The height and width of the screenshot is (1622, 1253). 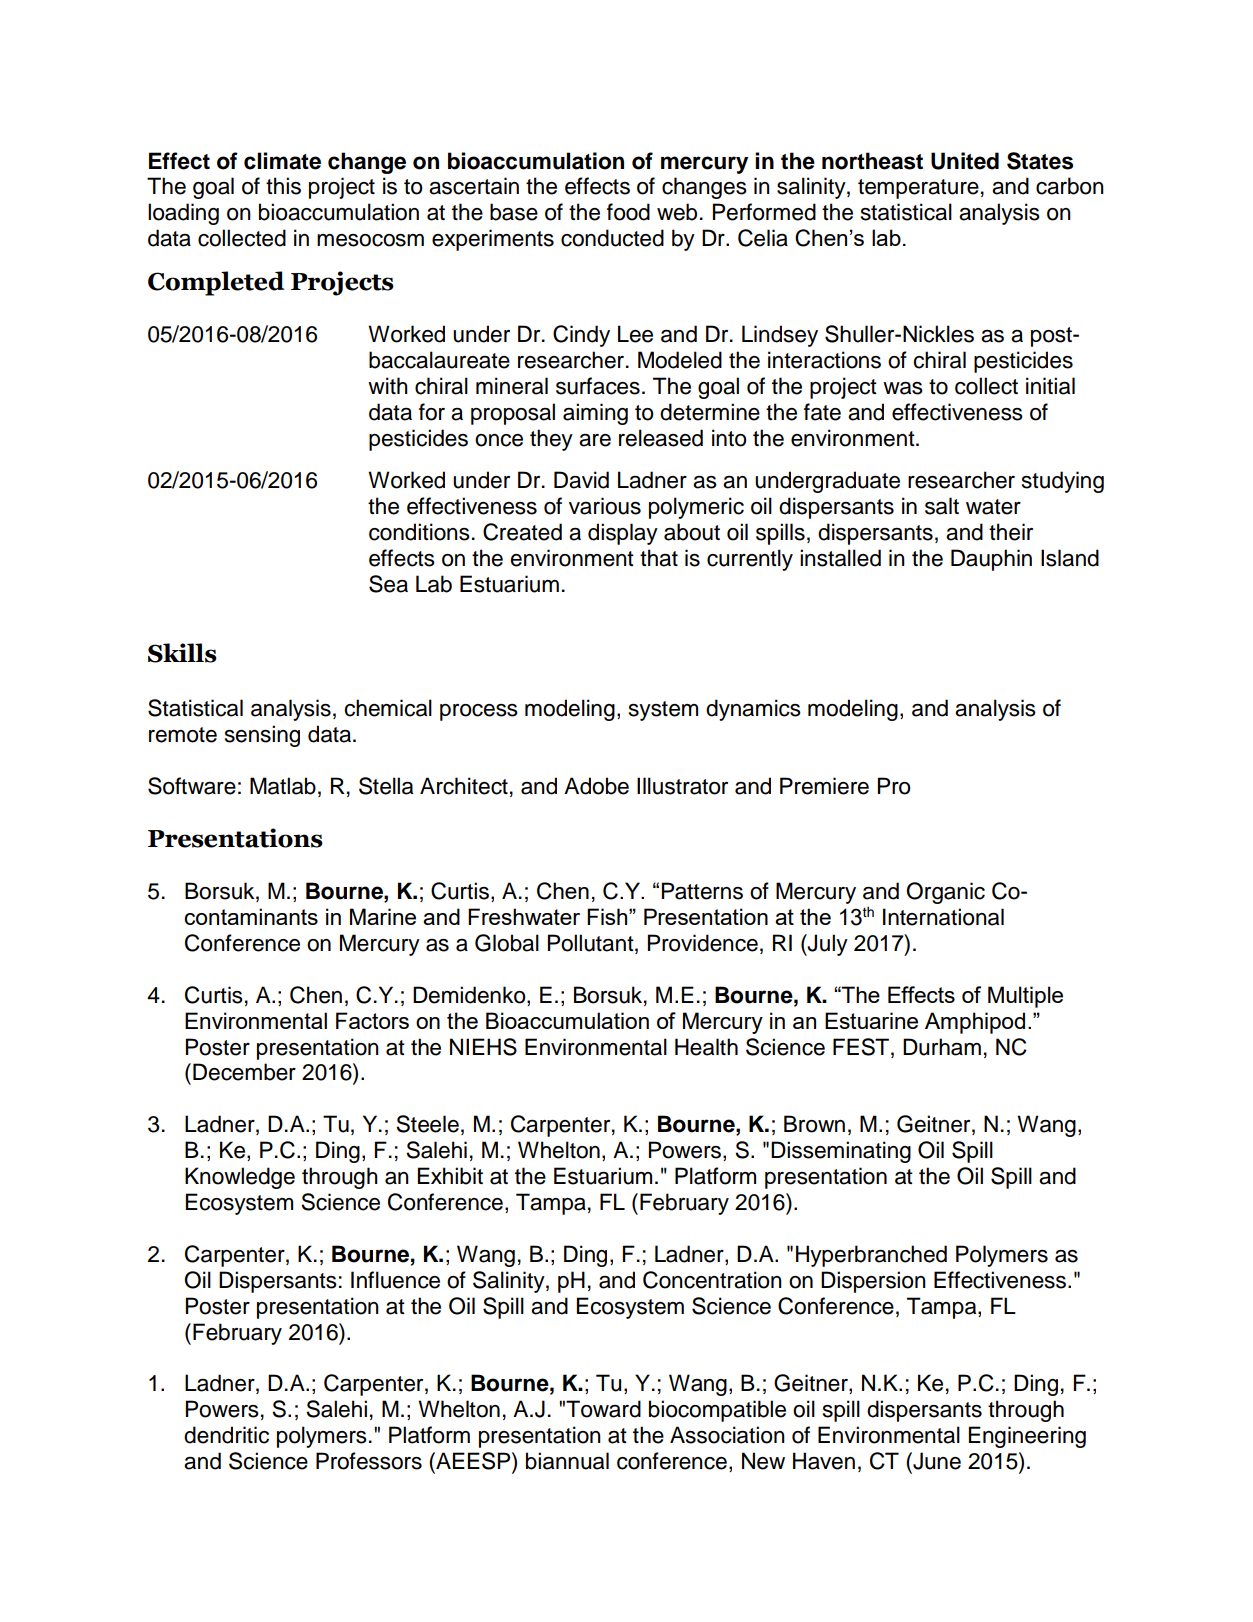 What do you see at coordinates (918, 189) in the screenshot?
I see `temperature` at bounding box center [918, 189].
